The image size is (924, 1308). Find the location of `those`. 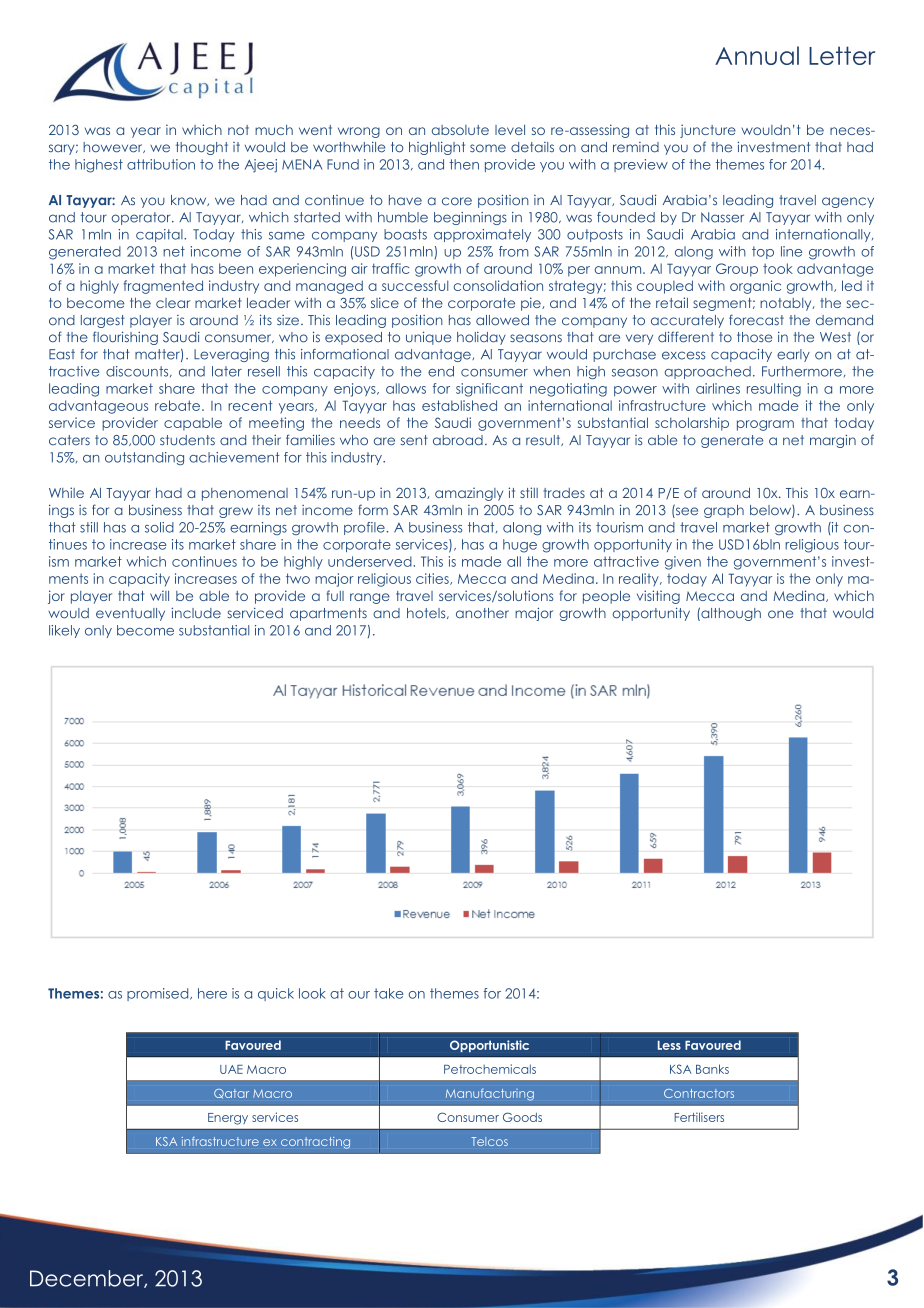

those is located at coordinates (754, 337).
